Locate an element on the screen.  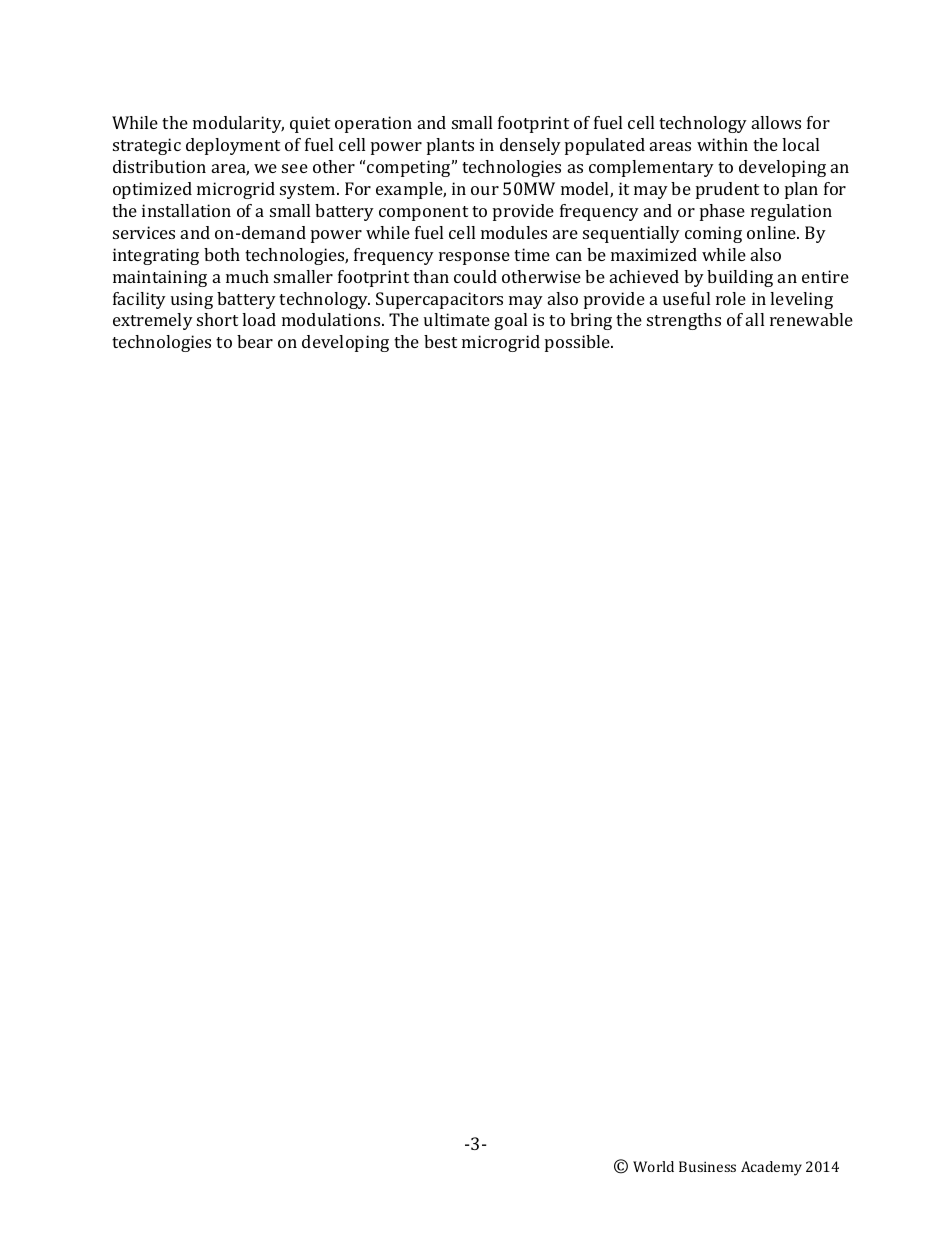
deployment is located at coordinates (233, 146).
